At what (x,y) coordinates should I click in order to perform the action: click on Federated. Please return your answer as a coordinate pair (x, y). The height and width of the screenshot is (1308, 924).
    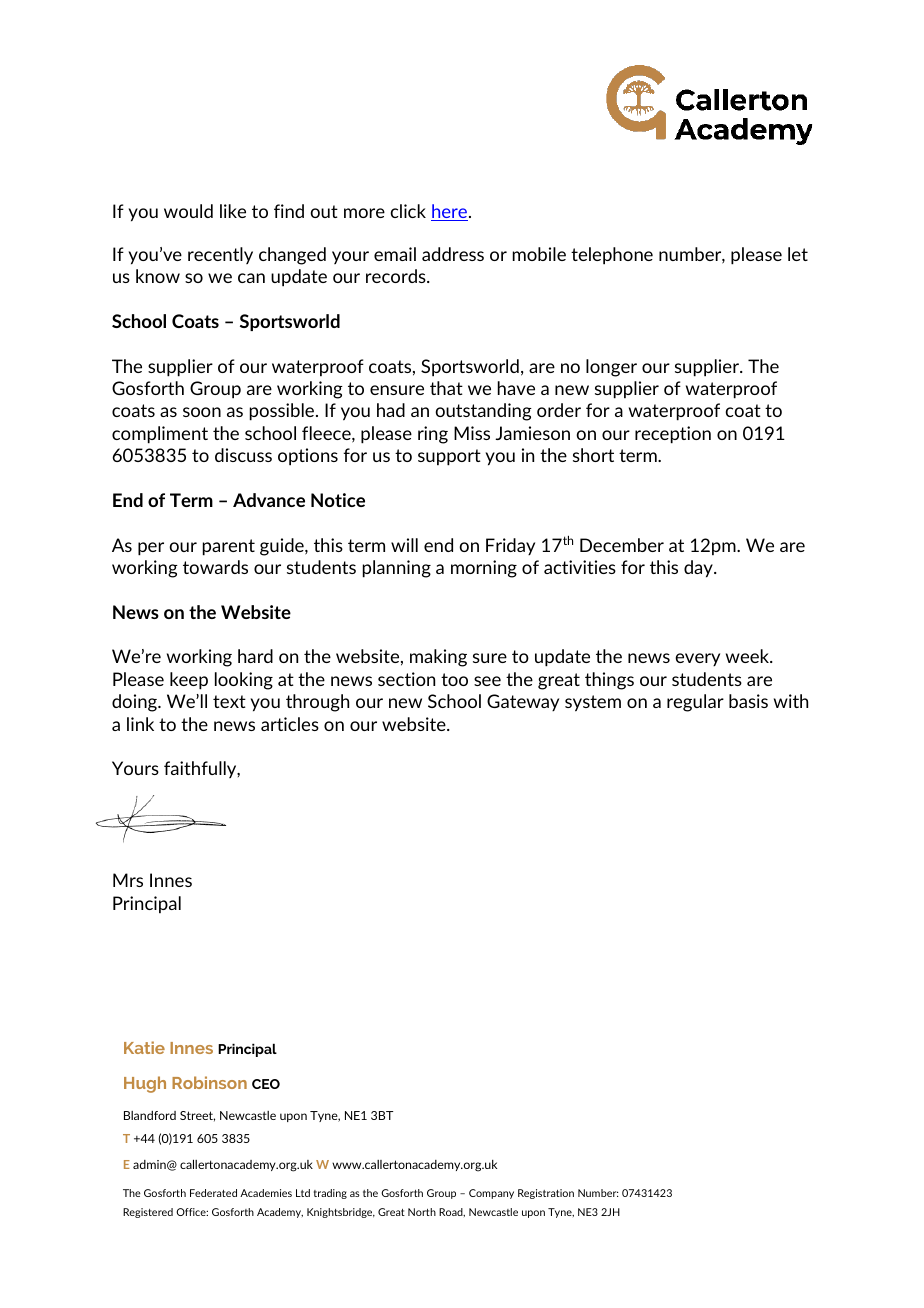
    Looking at the image, I should click on (213, 1193).
